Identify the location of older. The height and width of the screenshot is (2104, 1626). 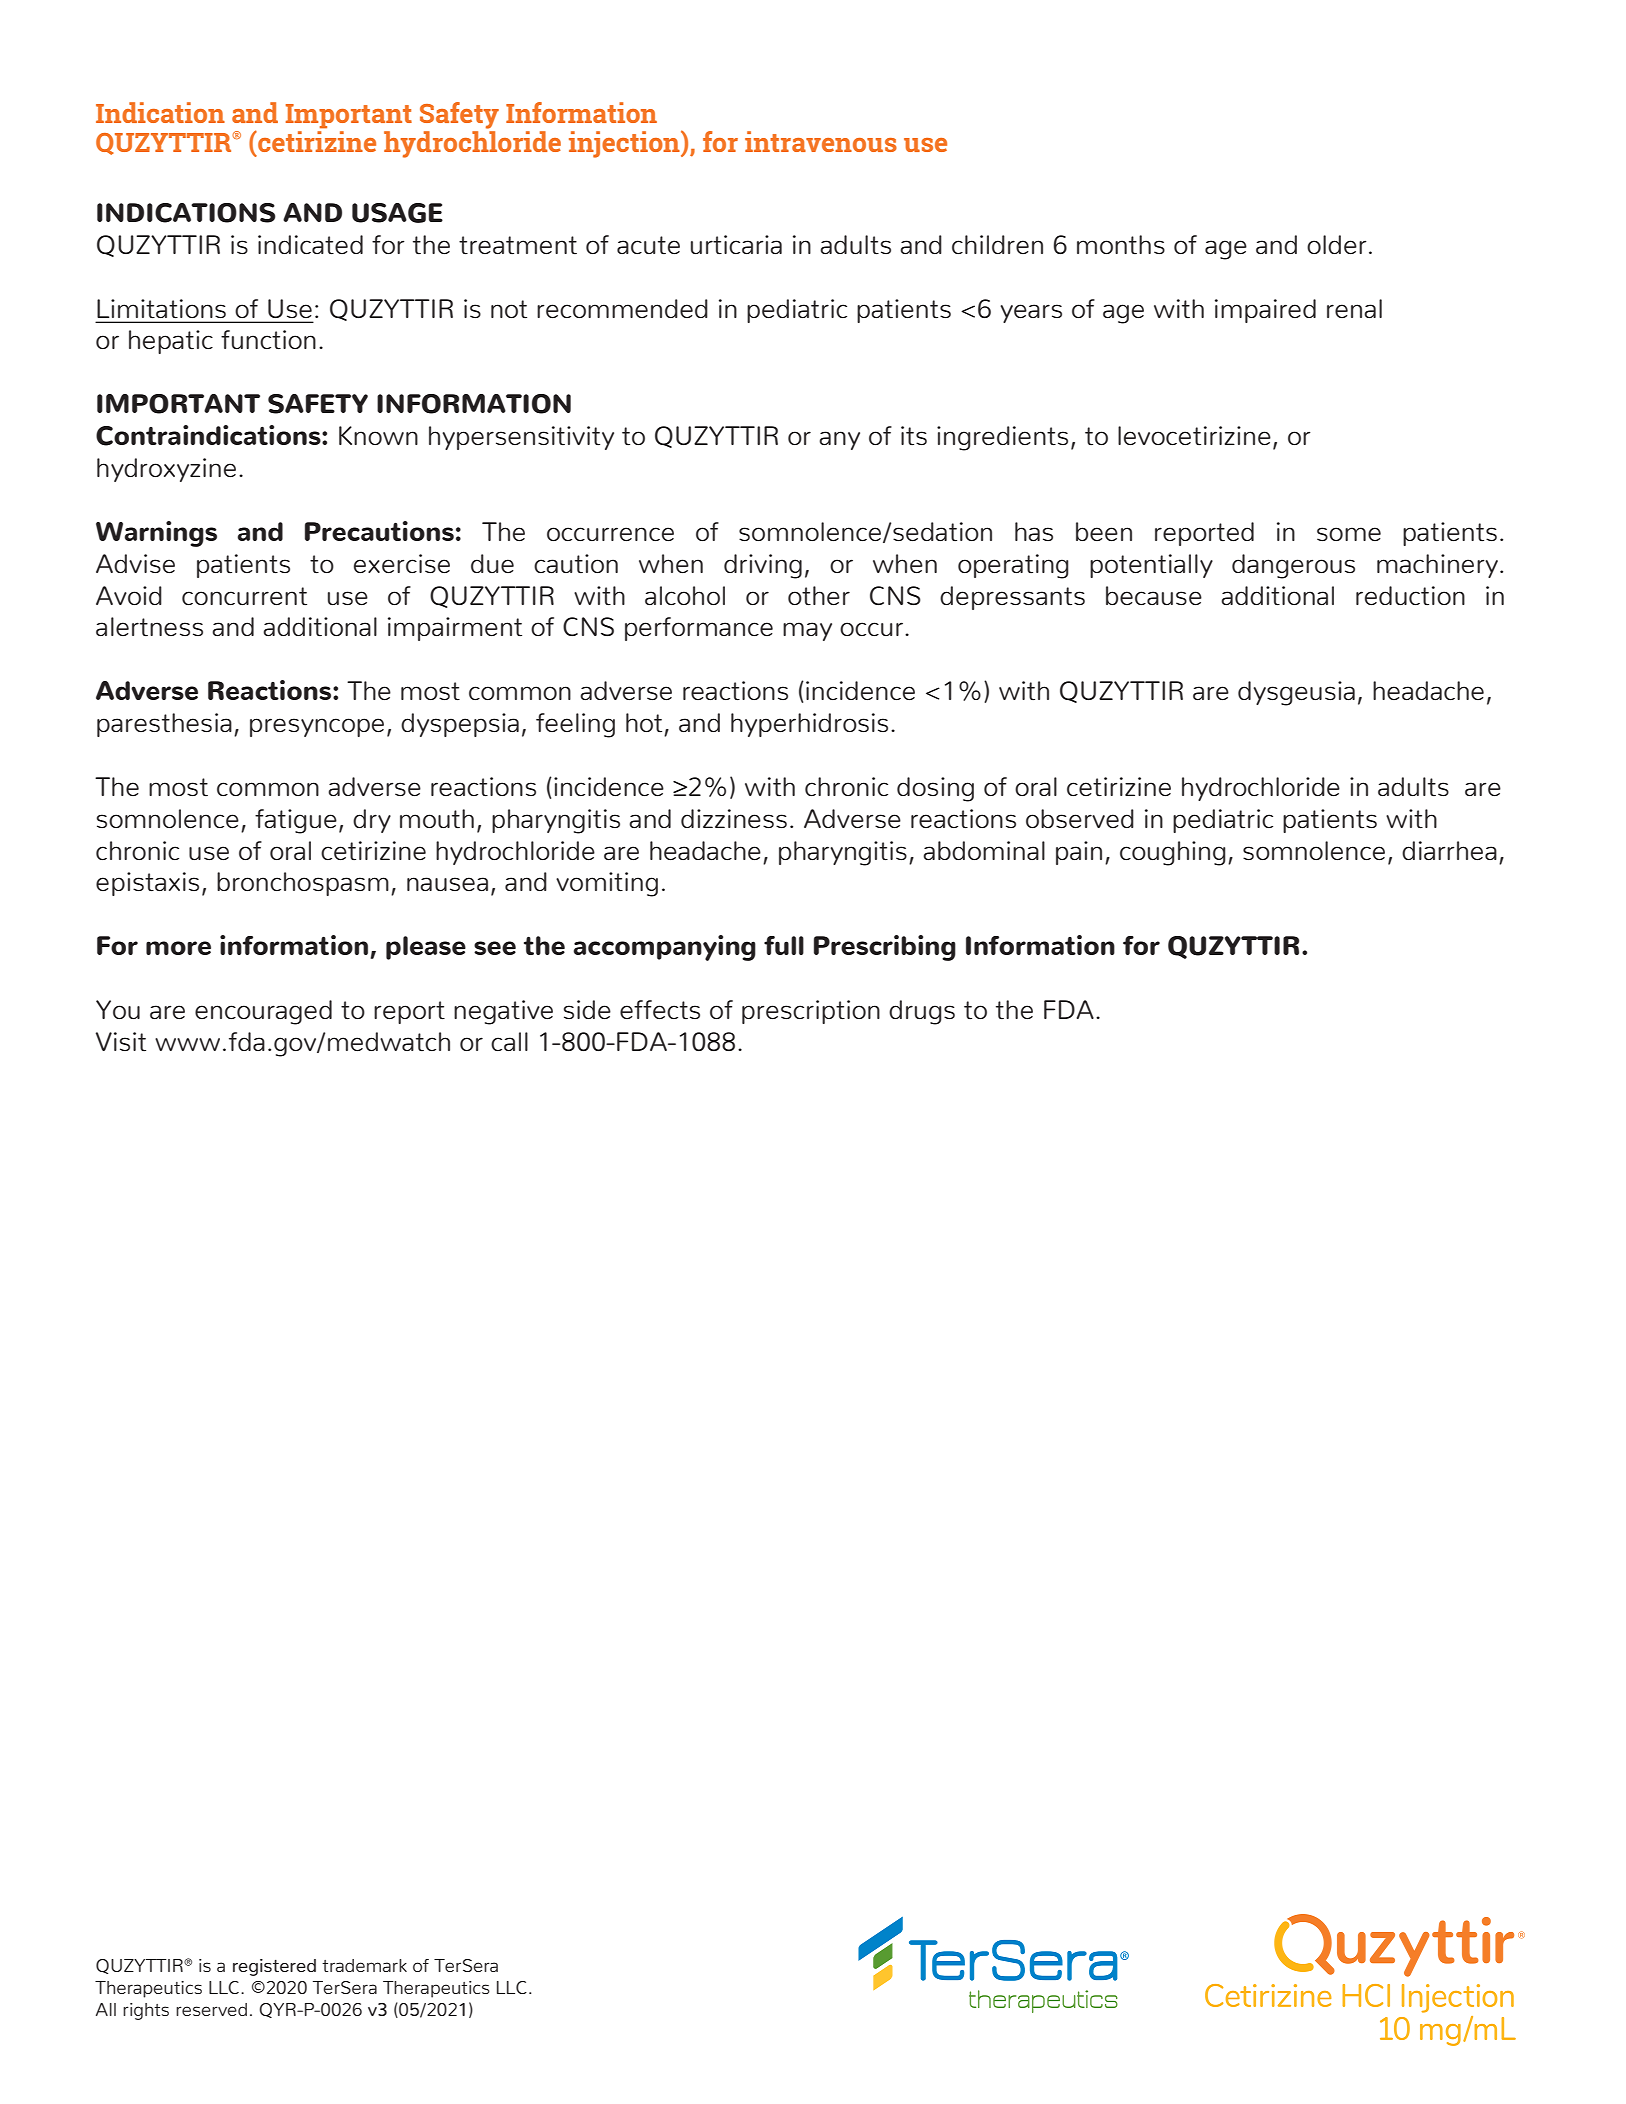
(1337, 244).
